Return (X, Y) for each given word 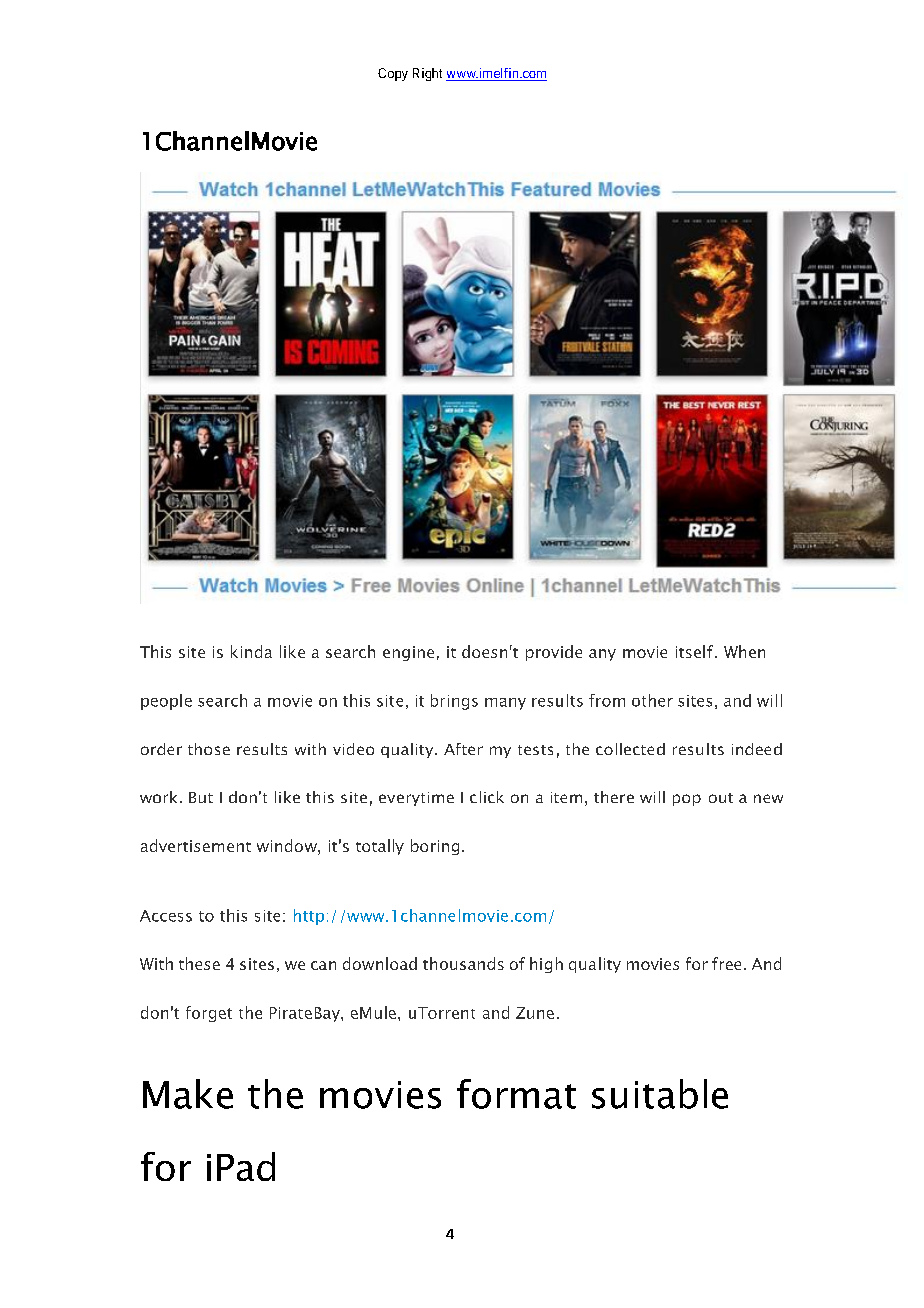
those (209, 749)
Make (188, 1094)
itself (696, 651)
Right (427, 74)
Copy (393, 74)
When (744, 651)
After (463, 749)
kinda (251, 651)
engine (408, 653)
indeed (757, 749)
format (516, 1094)
